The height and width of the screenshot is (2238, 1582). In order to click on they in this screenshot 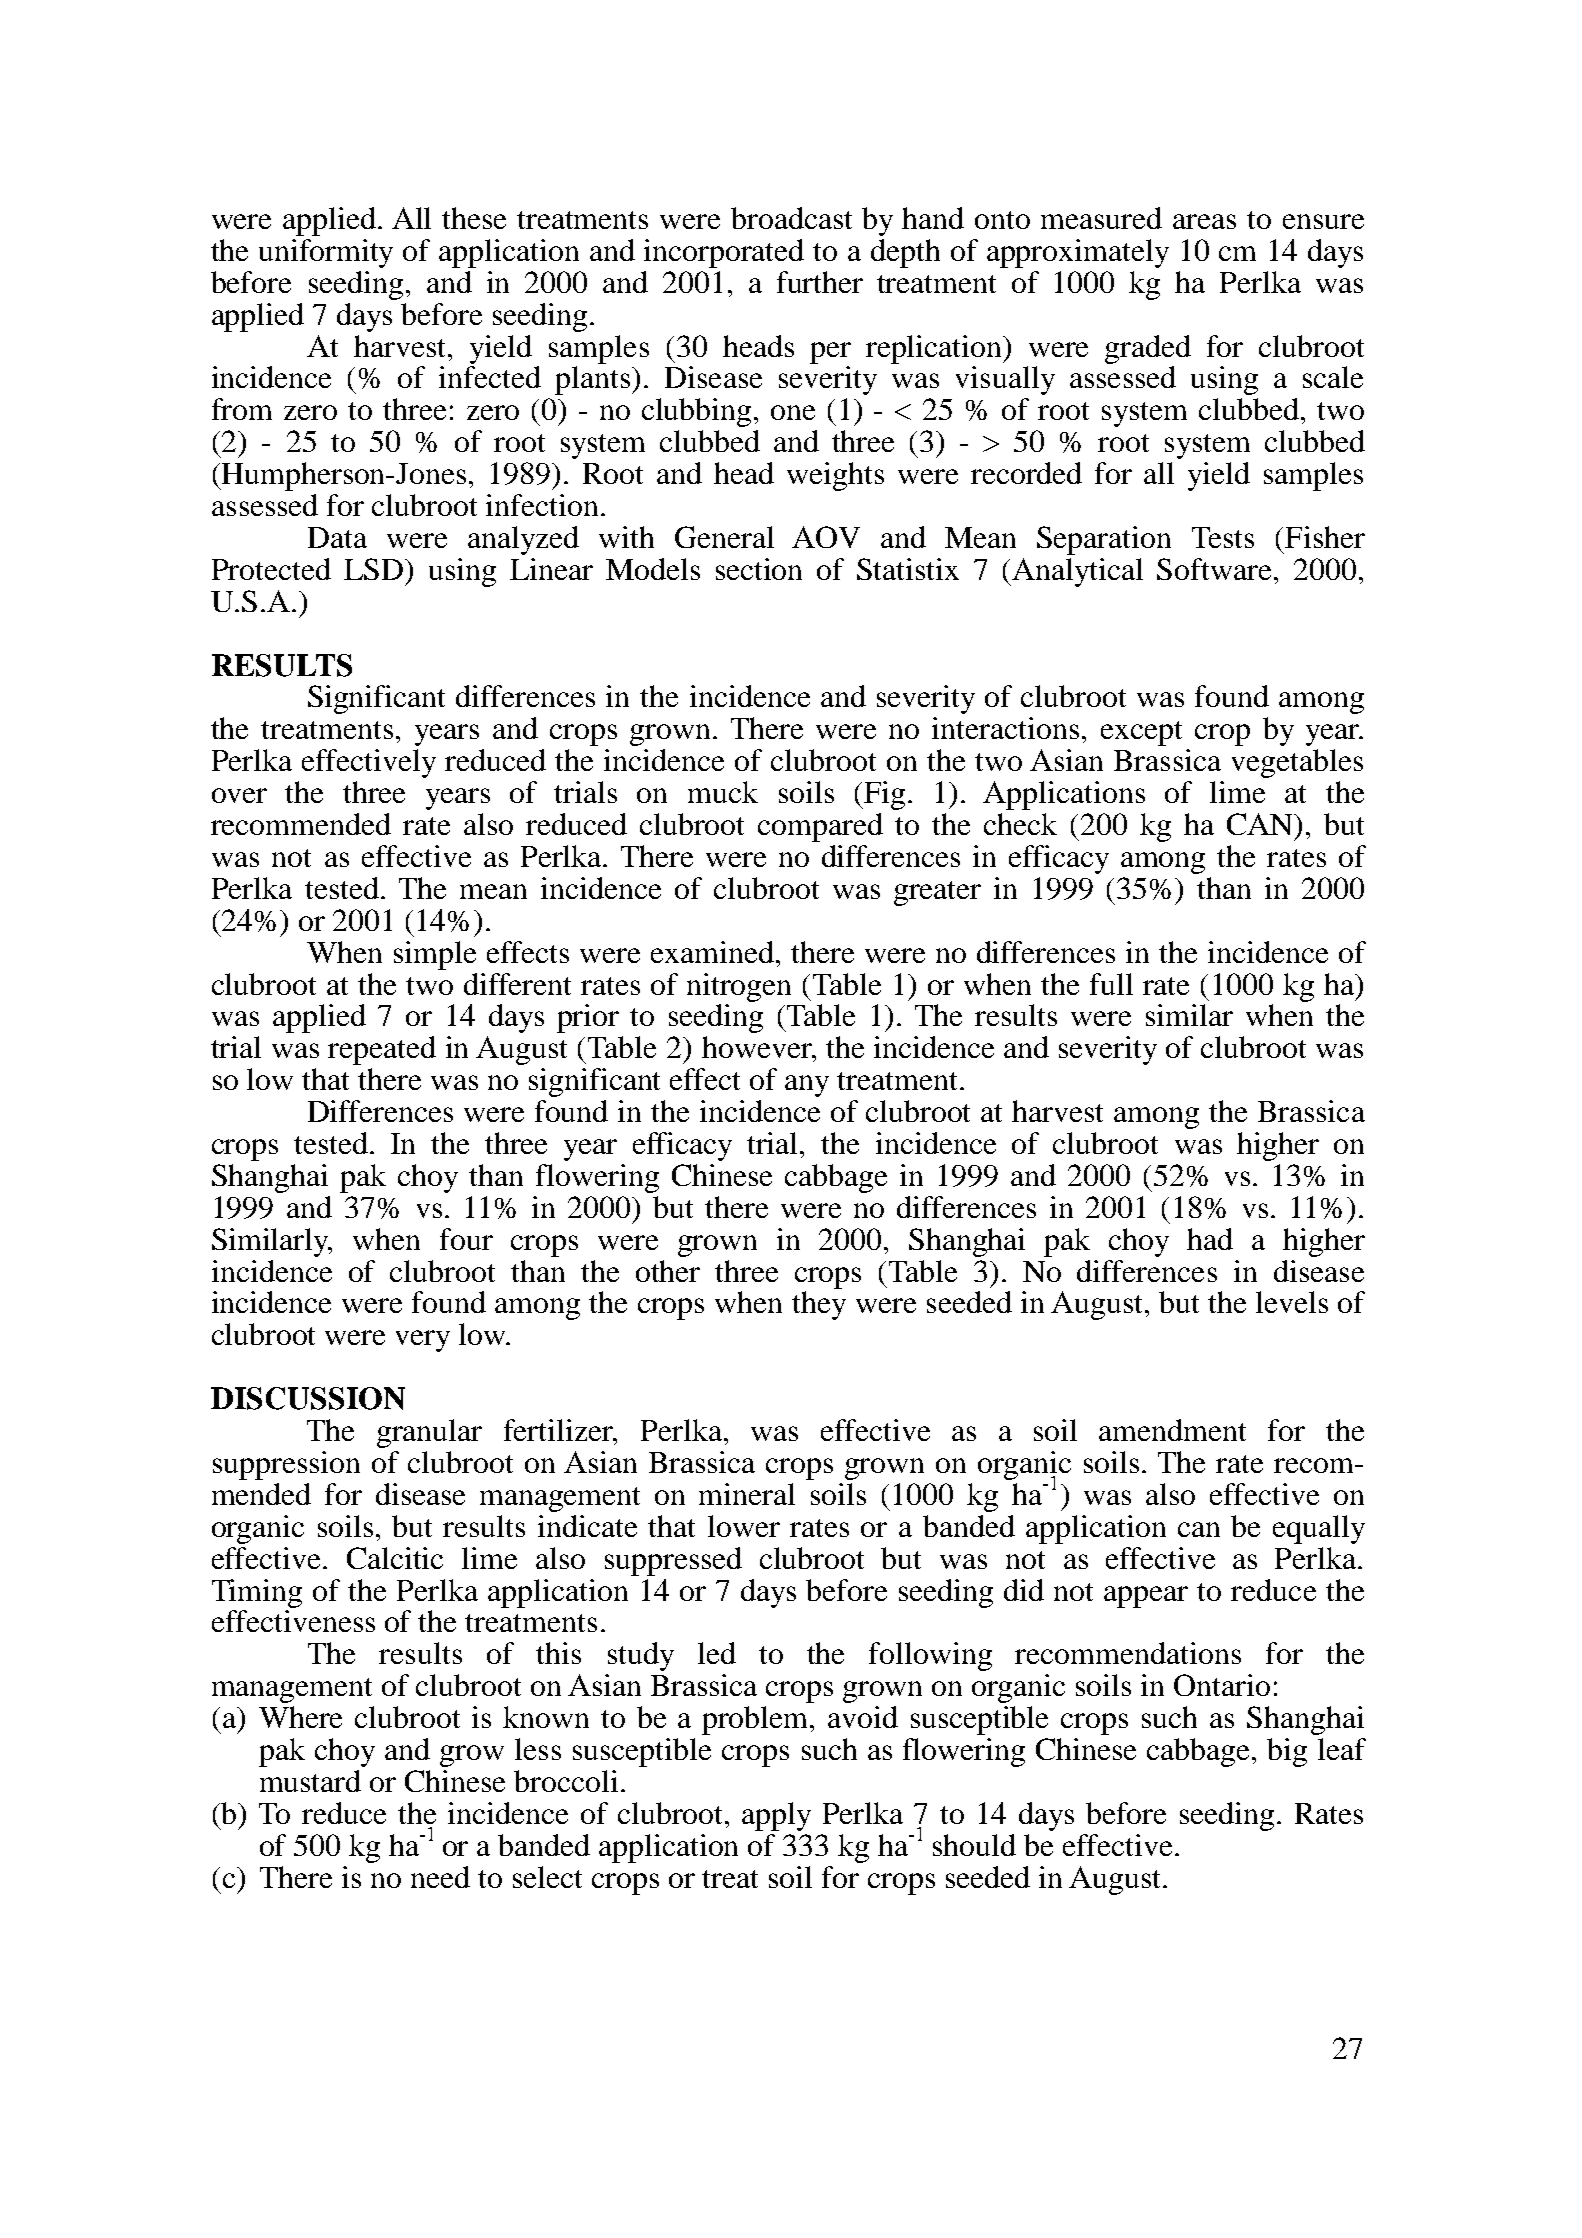, I will do `click(819, 1305)`.
